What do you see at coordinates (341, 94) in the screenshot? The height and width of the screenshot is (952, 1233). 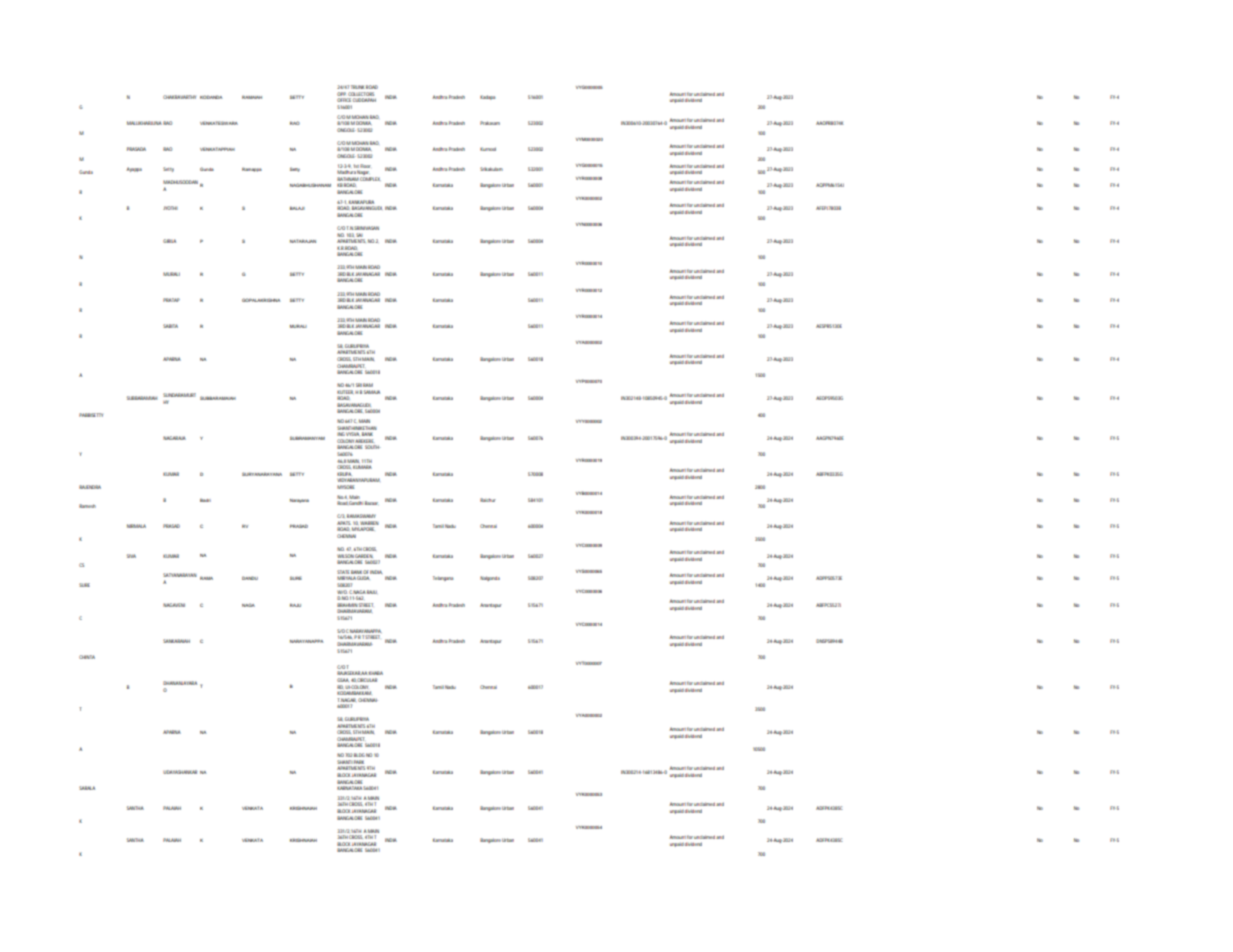 I see `OPP` at bounding box center [341, 94].
